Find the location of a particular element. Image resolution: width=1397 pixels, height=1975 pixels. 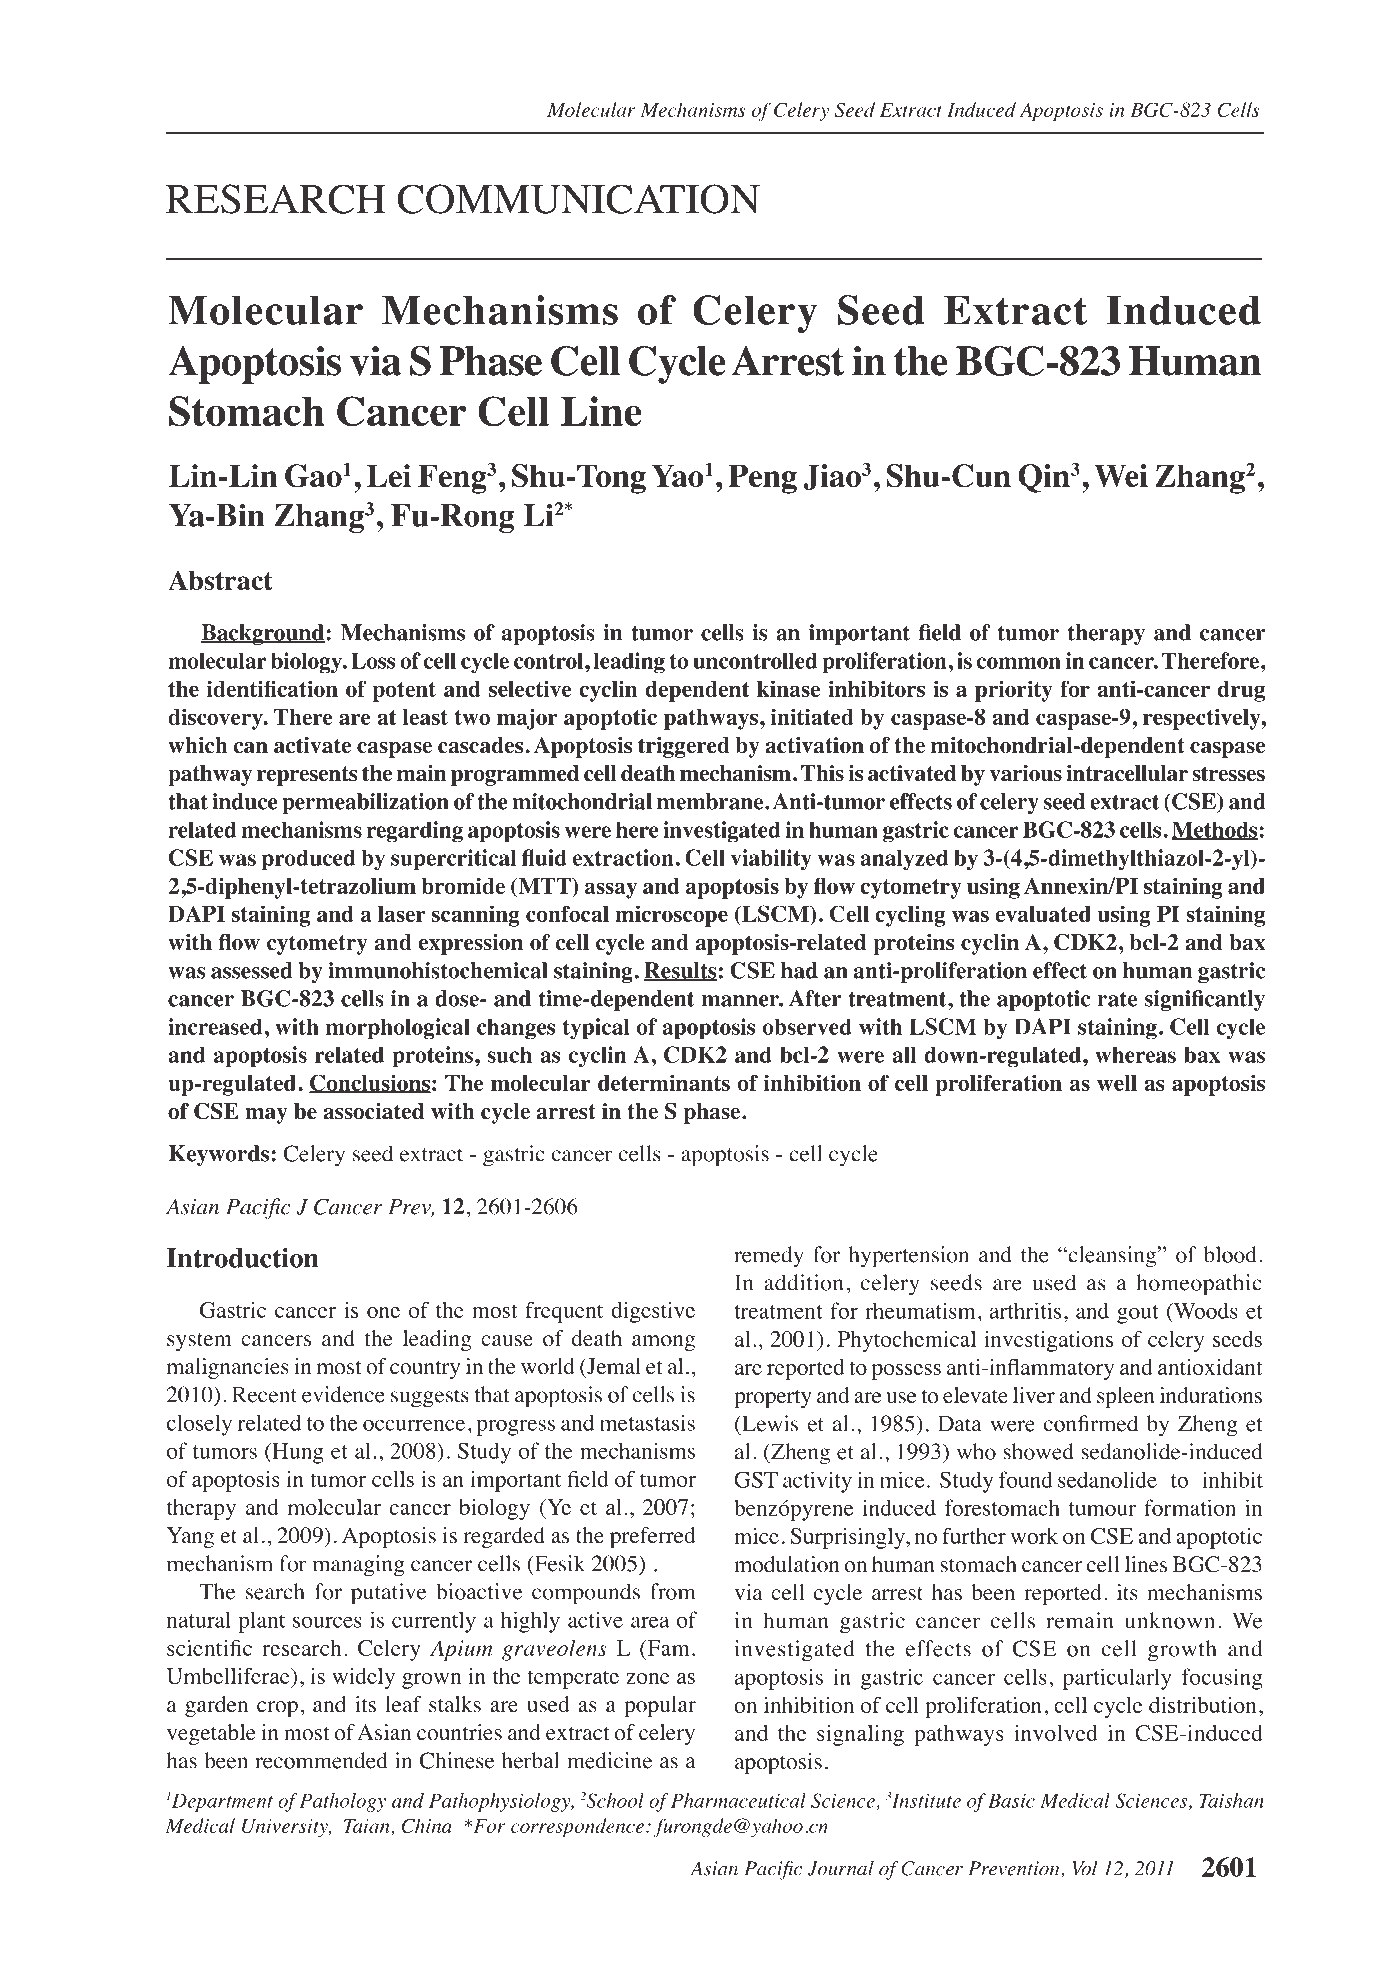

various is located at coordinates (1025, 773).
